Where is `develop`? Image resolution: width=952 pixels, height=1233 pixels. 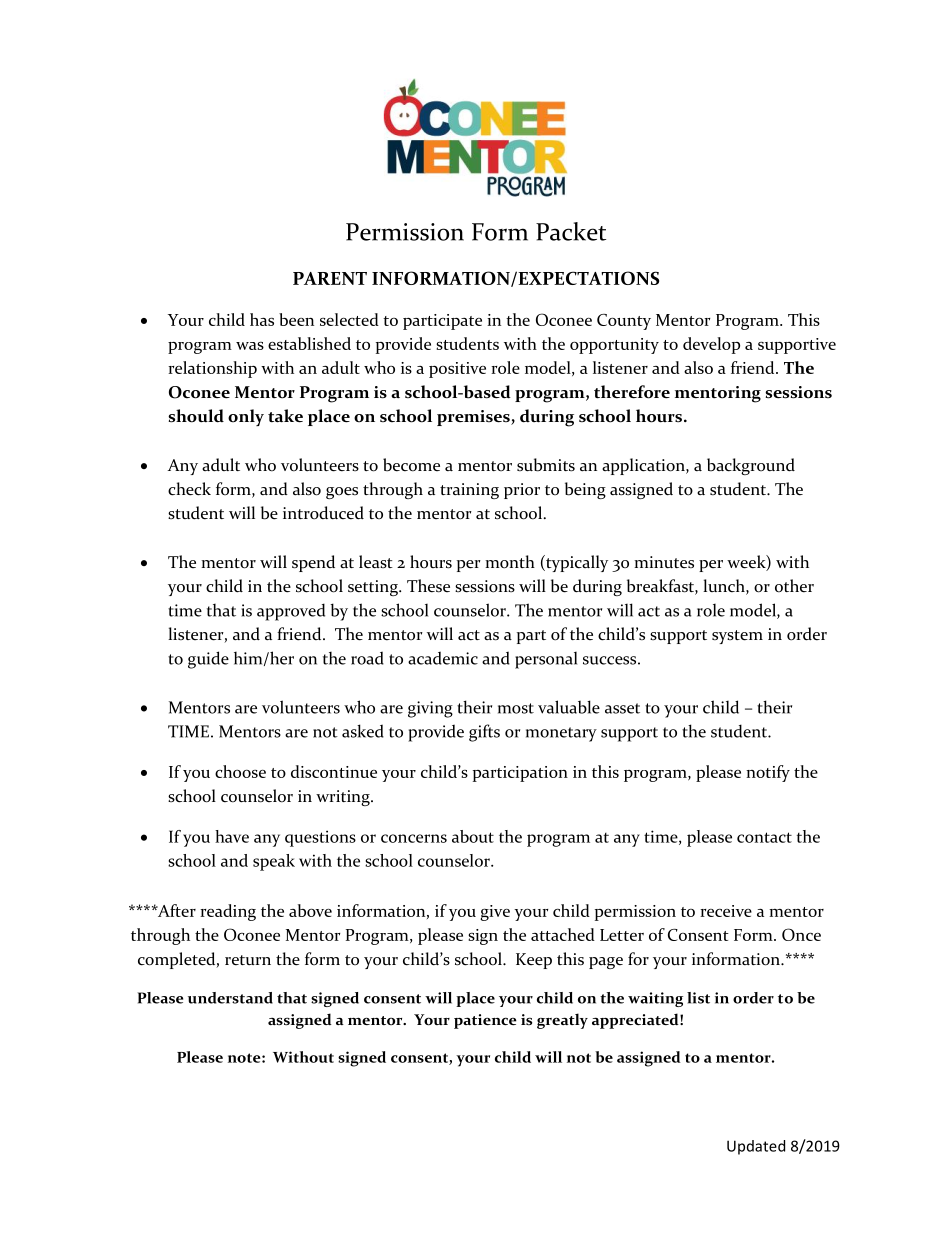 develop is located at coordinates (711, 345).
